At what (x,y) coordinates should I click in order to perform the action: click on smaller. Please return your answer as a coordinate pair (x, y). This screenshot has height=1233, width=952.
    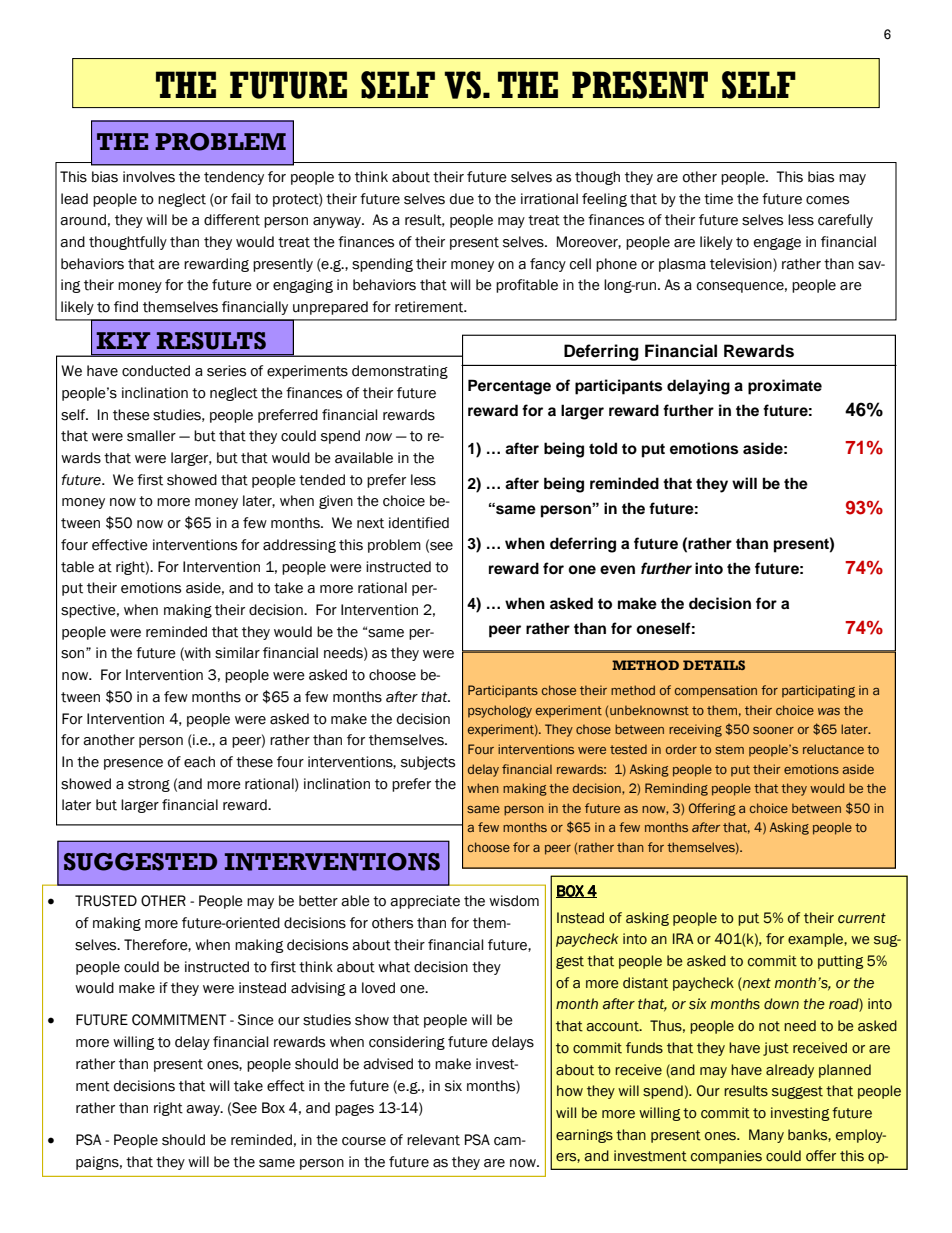
    Looking at the image, I should click on (151, 436).
